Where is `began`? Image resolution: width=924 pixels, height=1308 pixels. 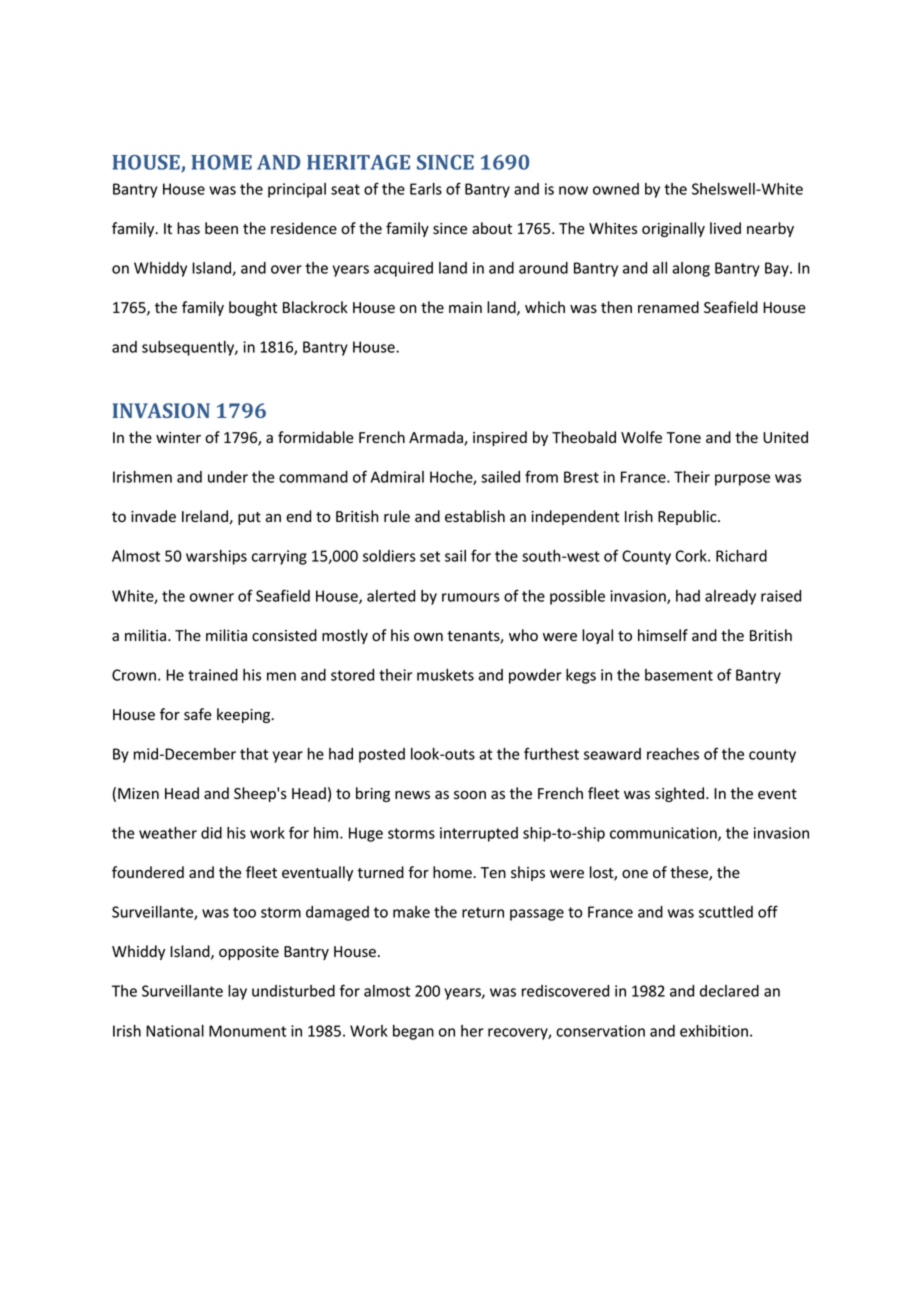
began is located at coordinates (413, 1032).
